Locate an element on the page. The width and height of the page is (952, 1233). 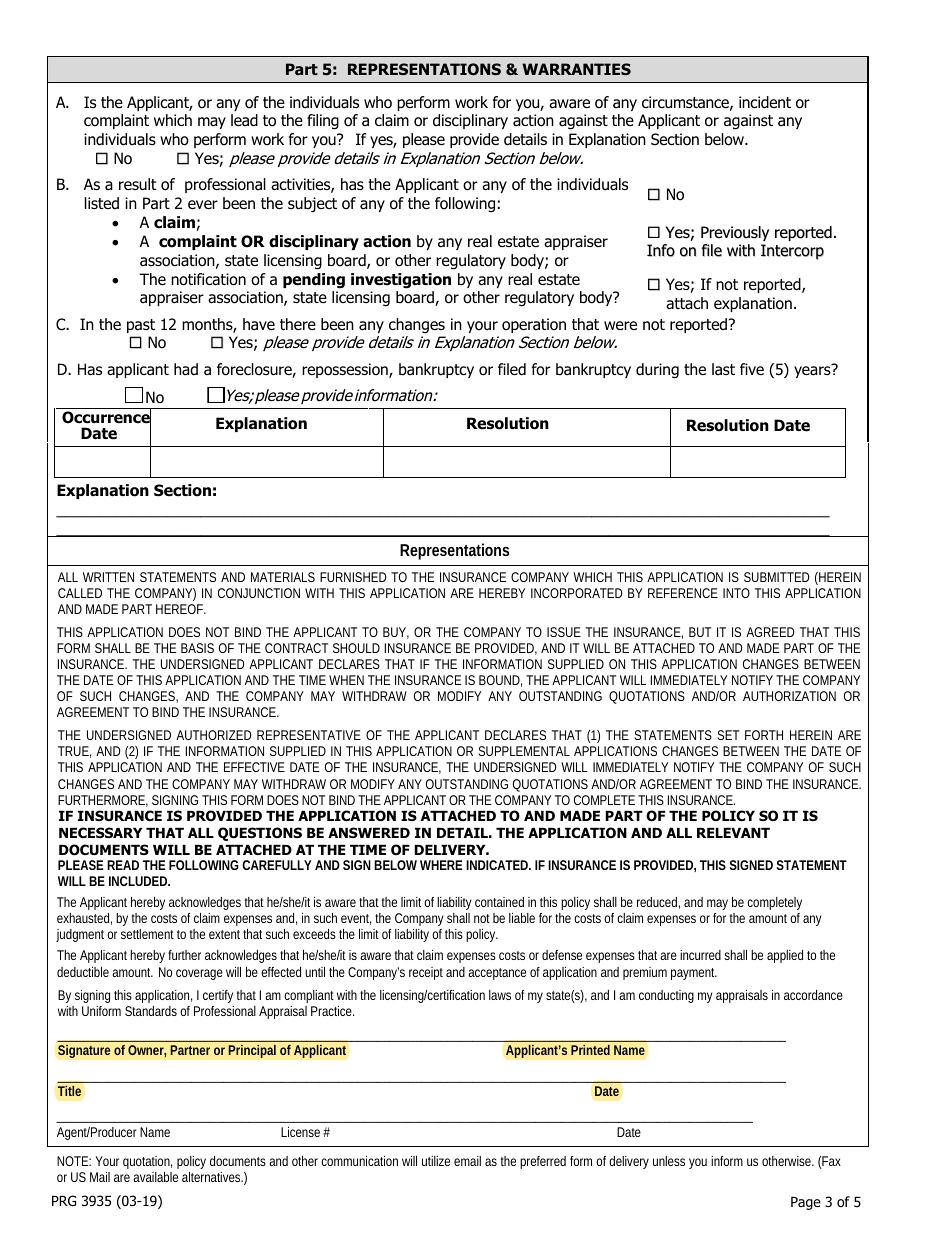
WHERE is located at coordinates (441, 865).
